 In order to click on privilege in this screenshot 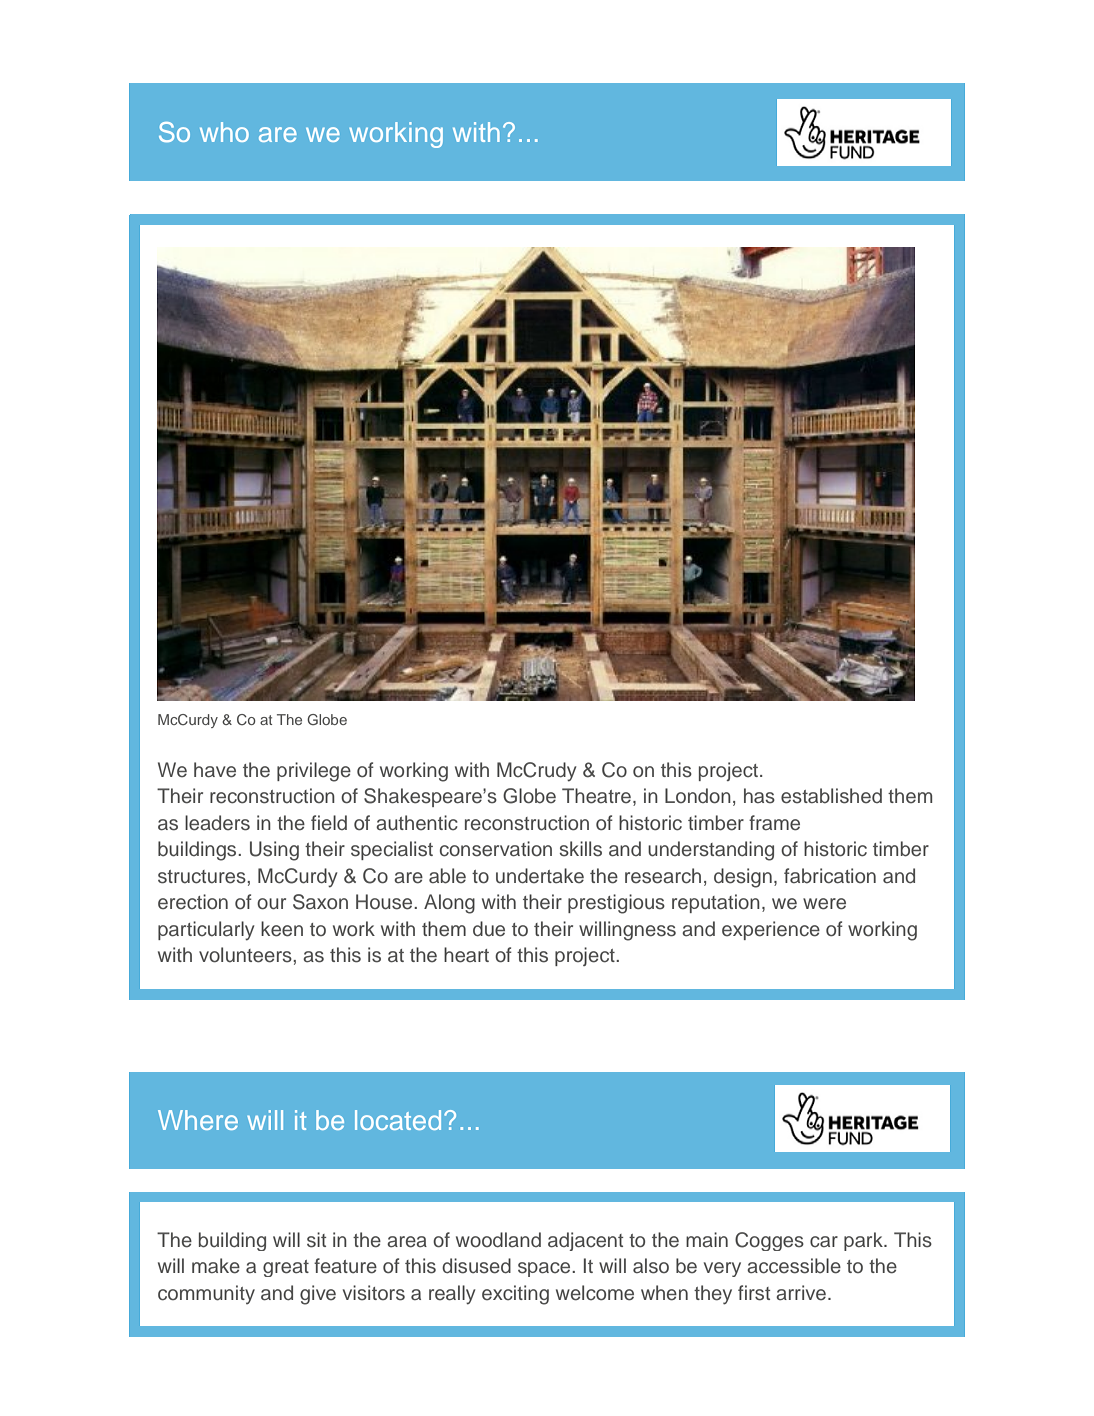, I will do `click(314, 772)`.
